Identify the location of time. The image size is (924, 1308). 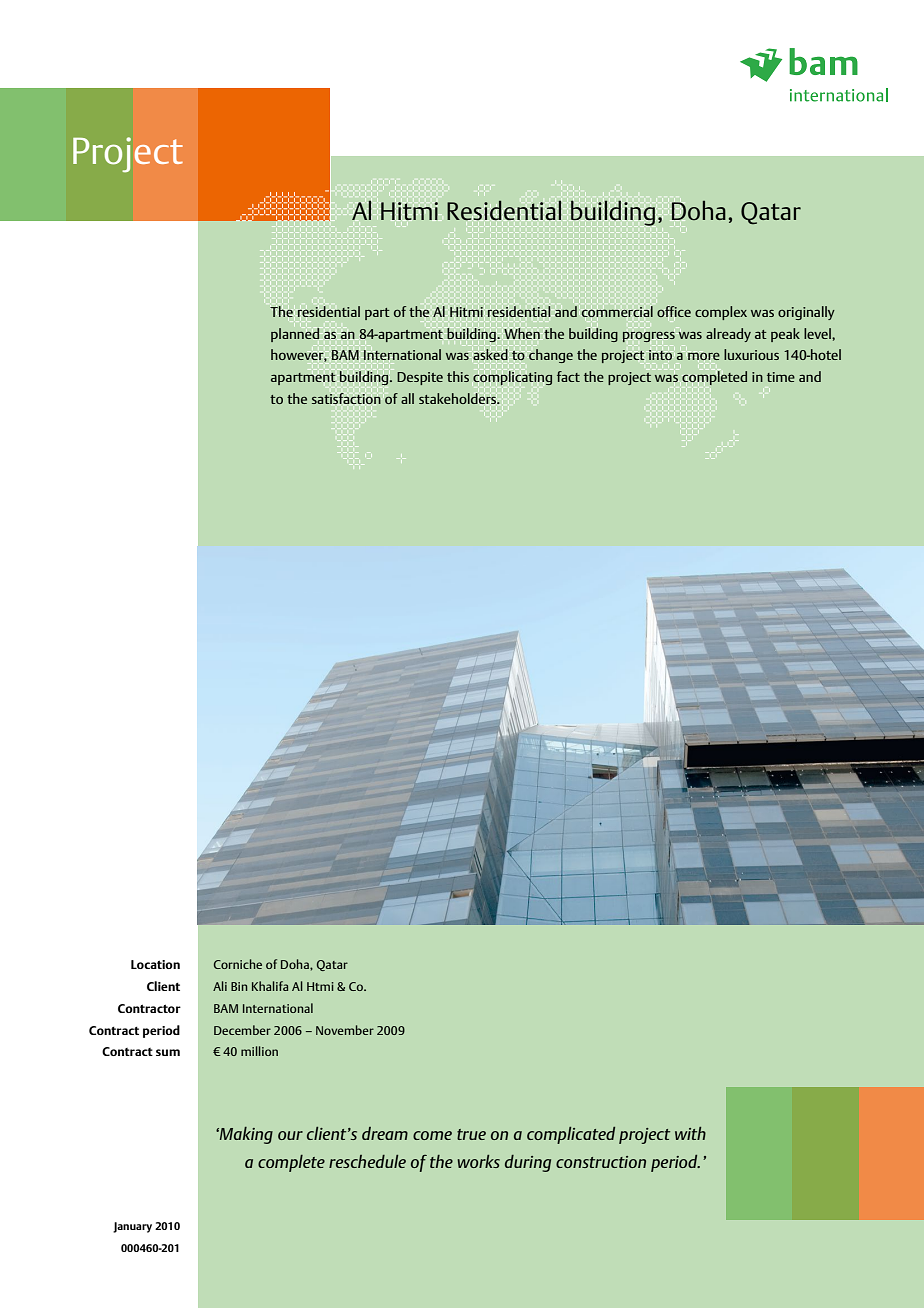
(781, 377).
